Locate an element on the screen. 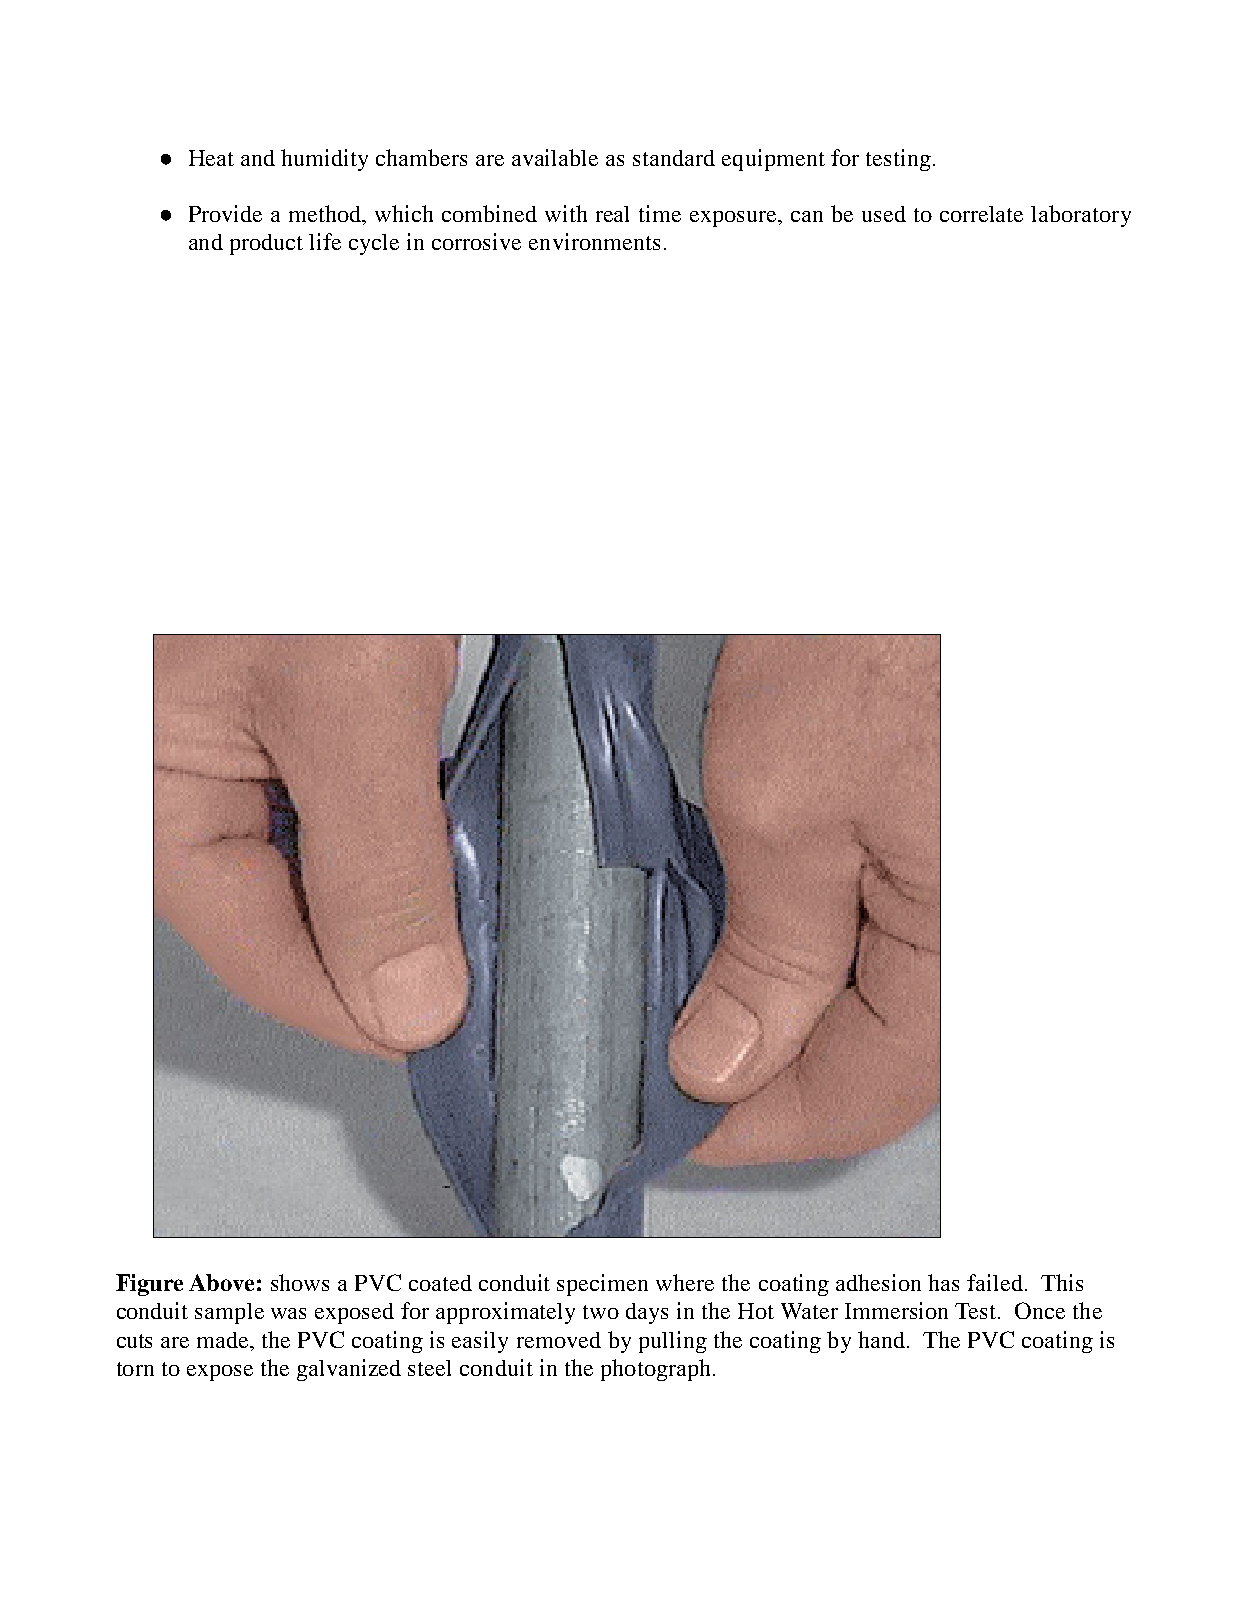 Image resolution: width=1248 pixels, height=1615 pixels. made is located at coordinates (224, 1340).
